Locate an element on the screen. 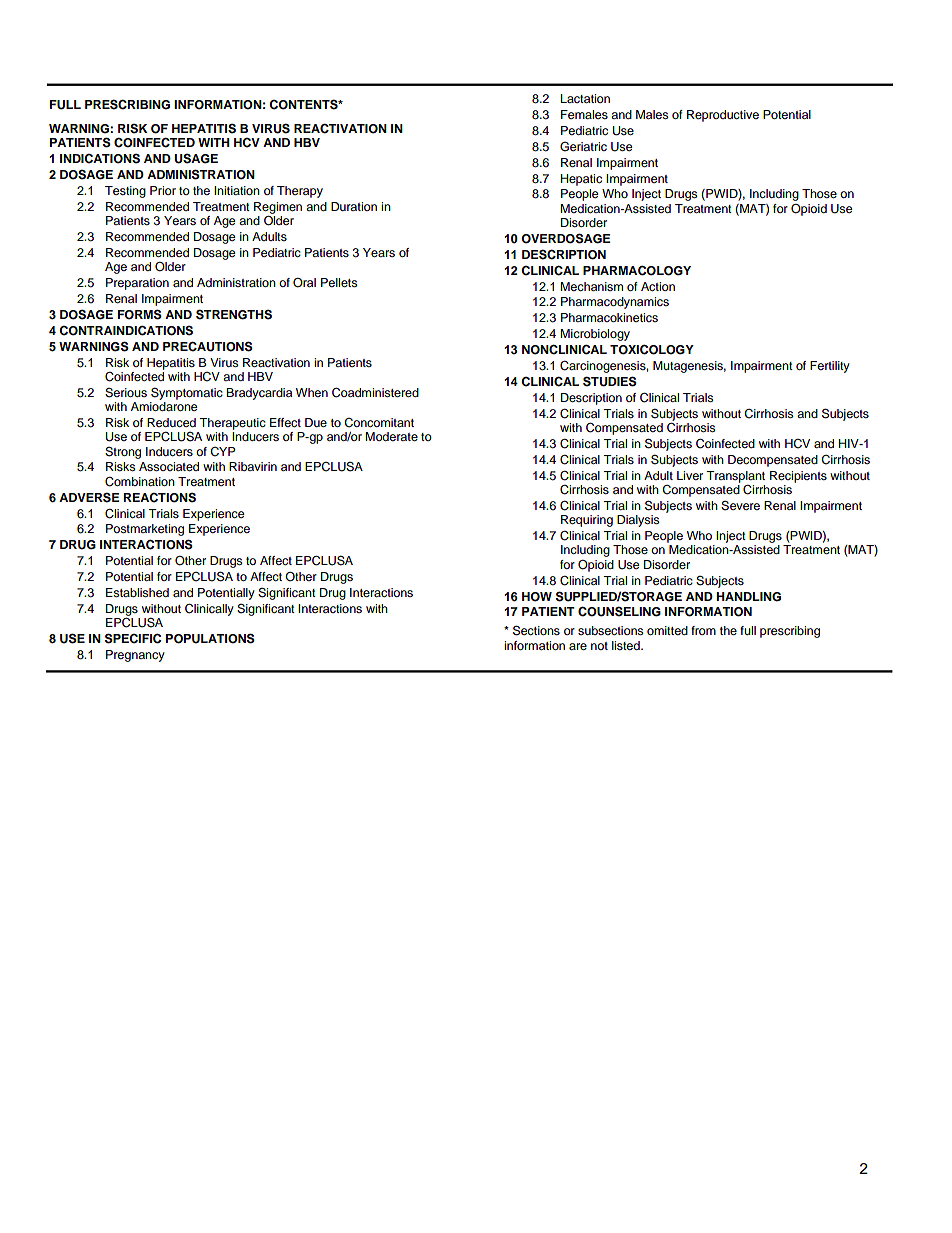  POPULATIONS is located at coordinates (210, 638).
